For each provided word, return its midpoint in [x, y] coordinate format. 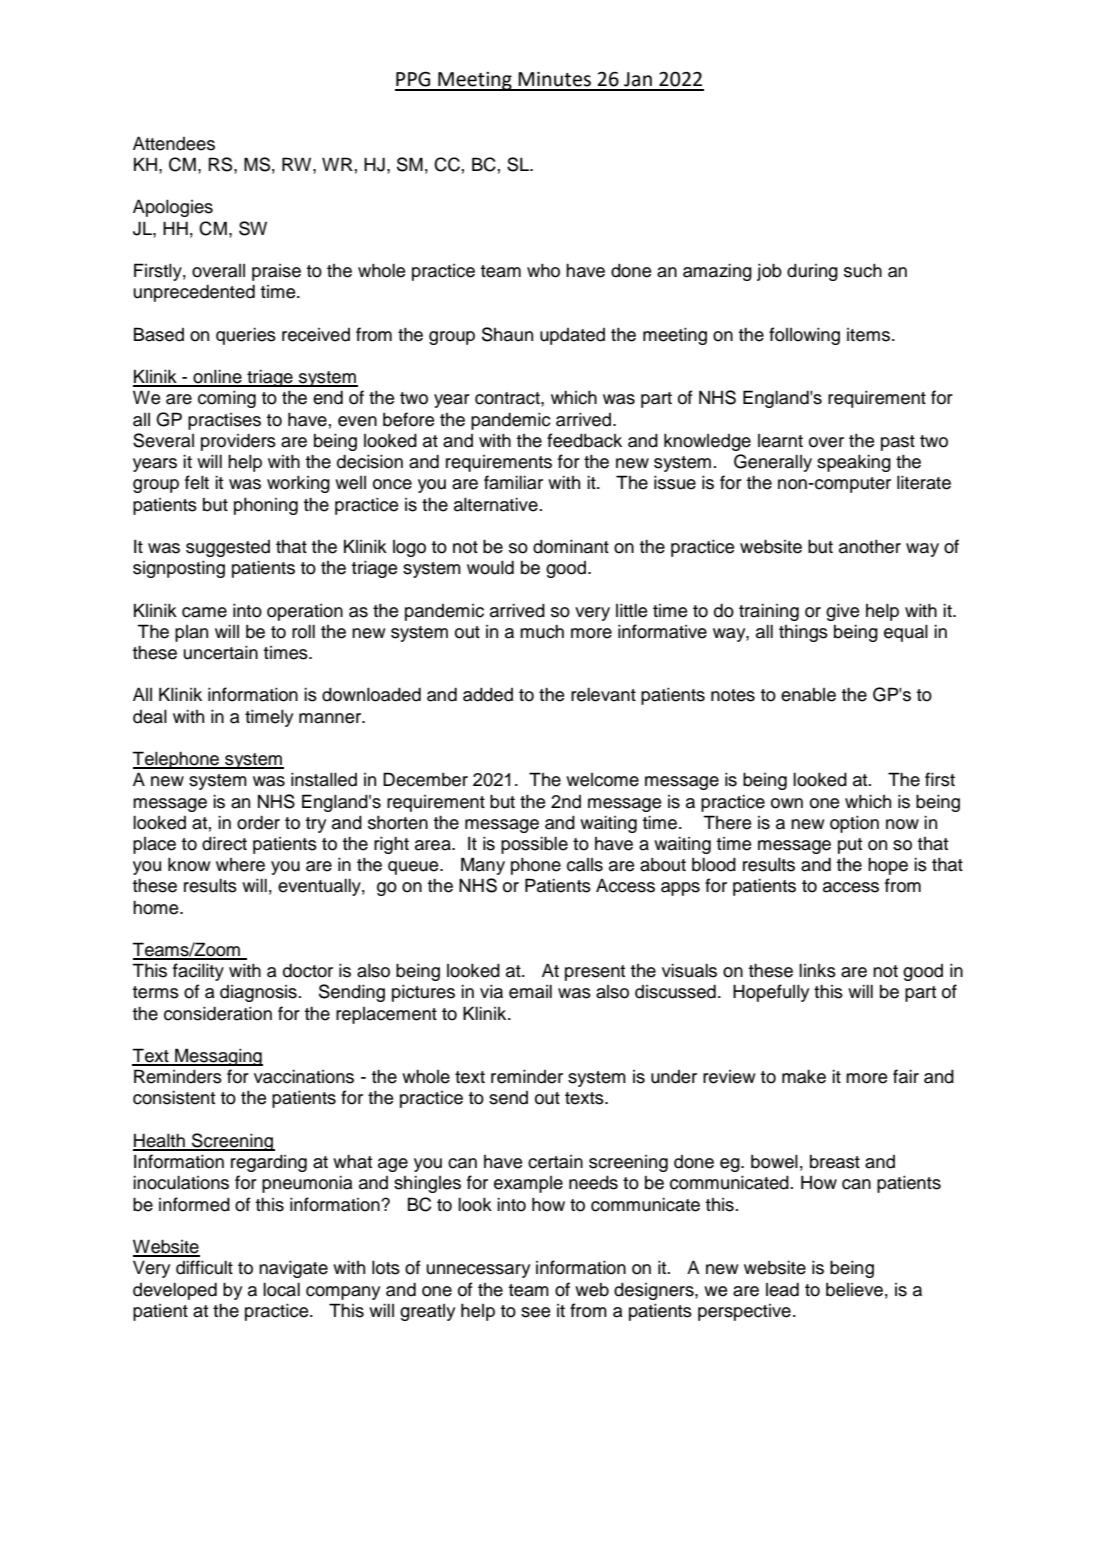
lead [782, 1289]
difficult [204, 1267]
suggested [228, 548]
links [817, 970]
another [870, 546]
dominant [571, 546]
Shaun [507, 334]
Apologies [173, 208]
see [535, 1312]
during [812, 272]
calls [585, 865]
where [240, 865]
